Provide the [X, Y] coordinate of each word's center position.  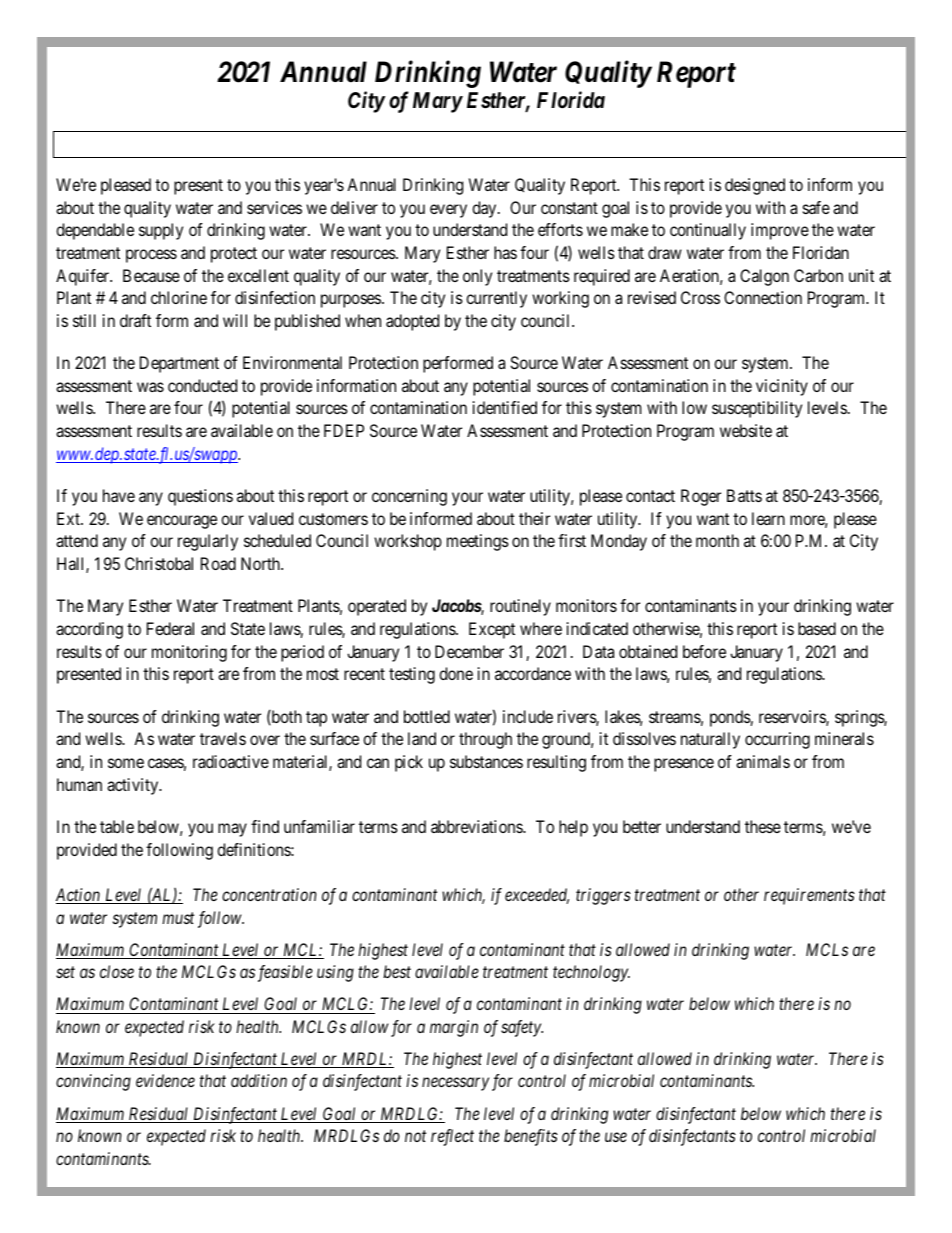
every [448, 211]
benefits [531, 1137]
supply [161, 231]
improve [780, 231]
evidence [165, 1080]
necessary [455, 1084]
